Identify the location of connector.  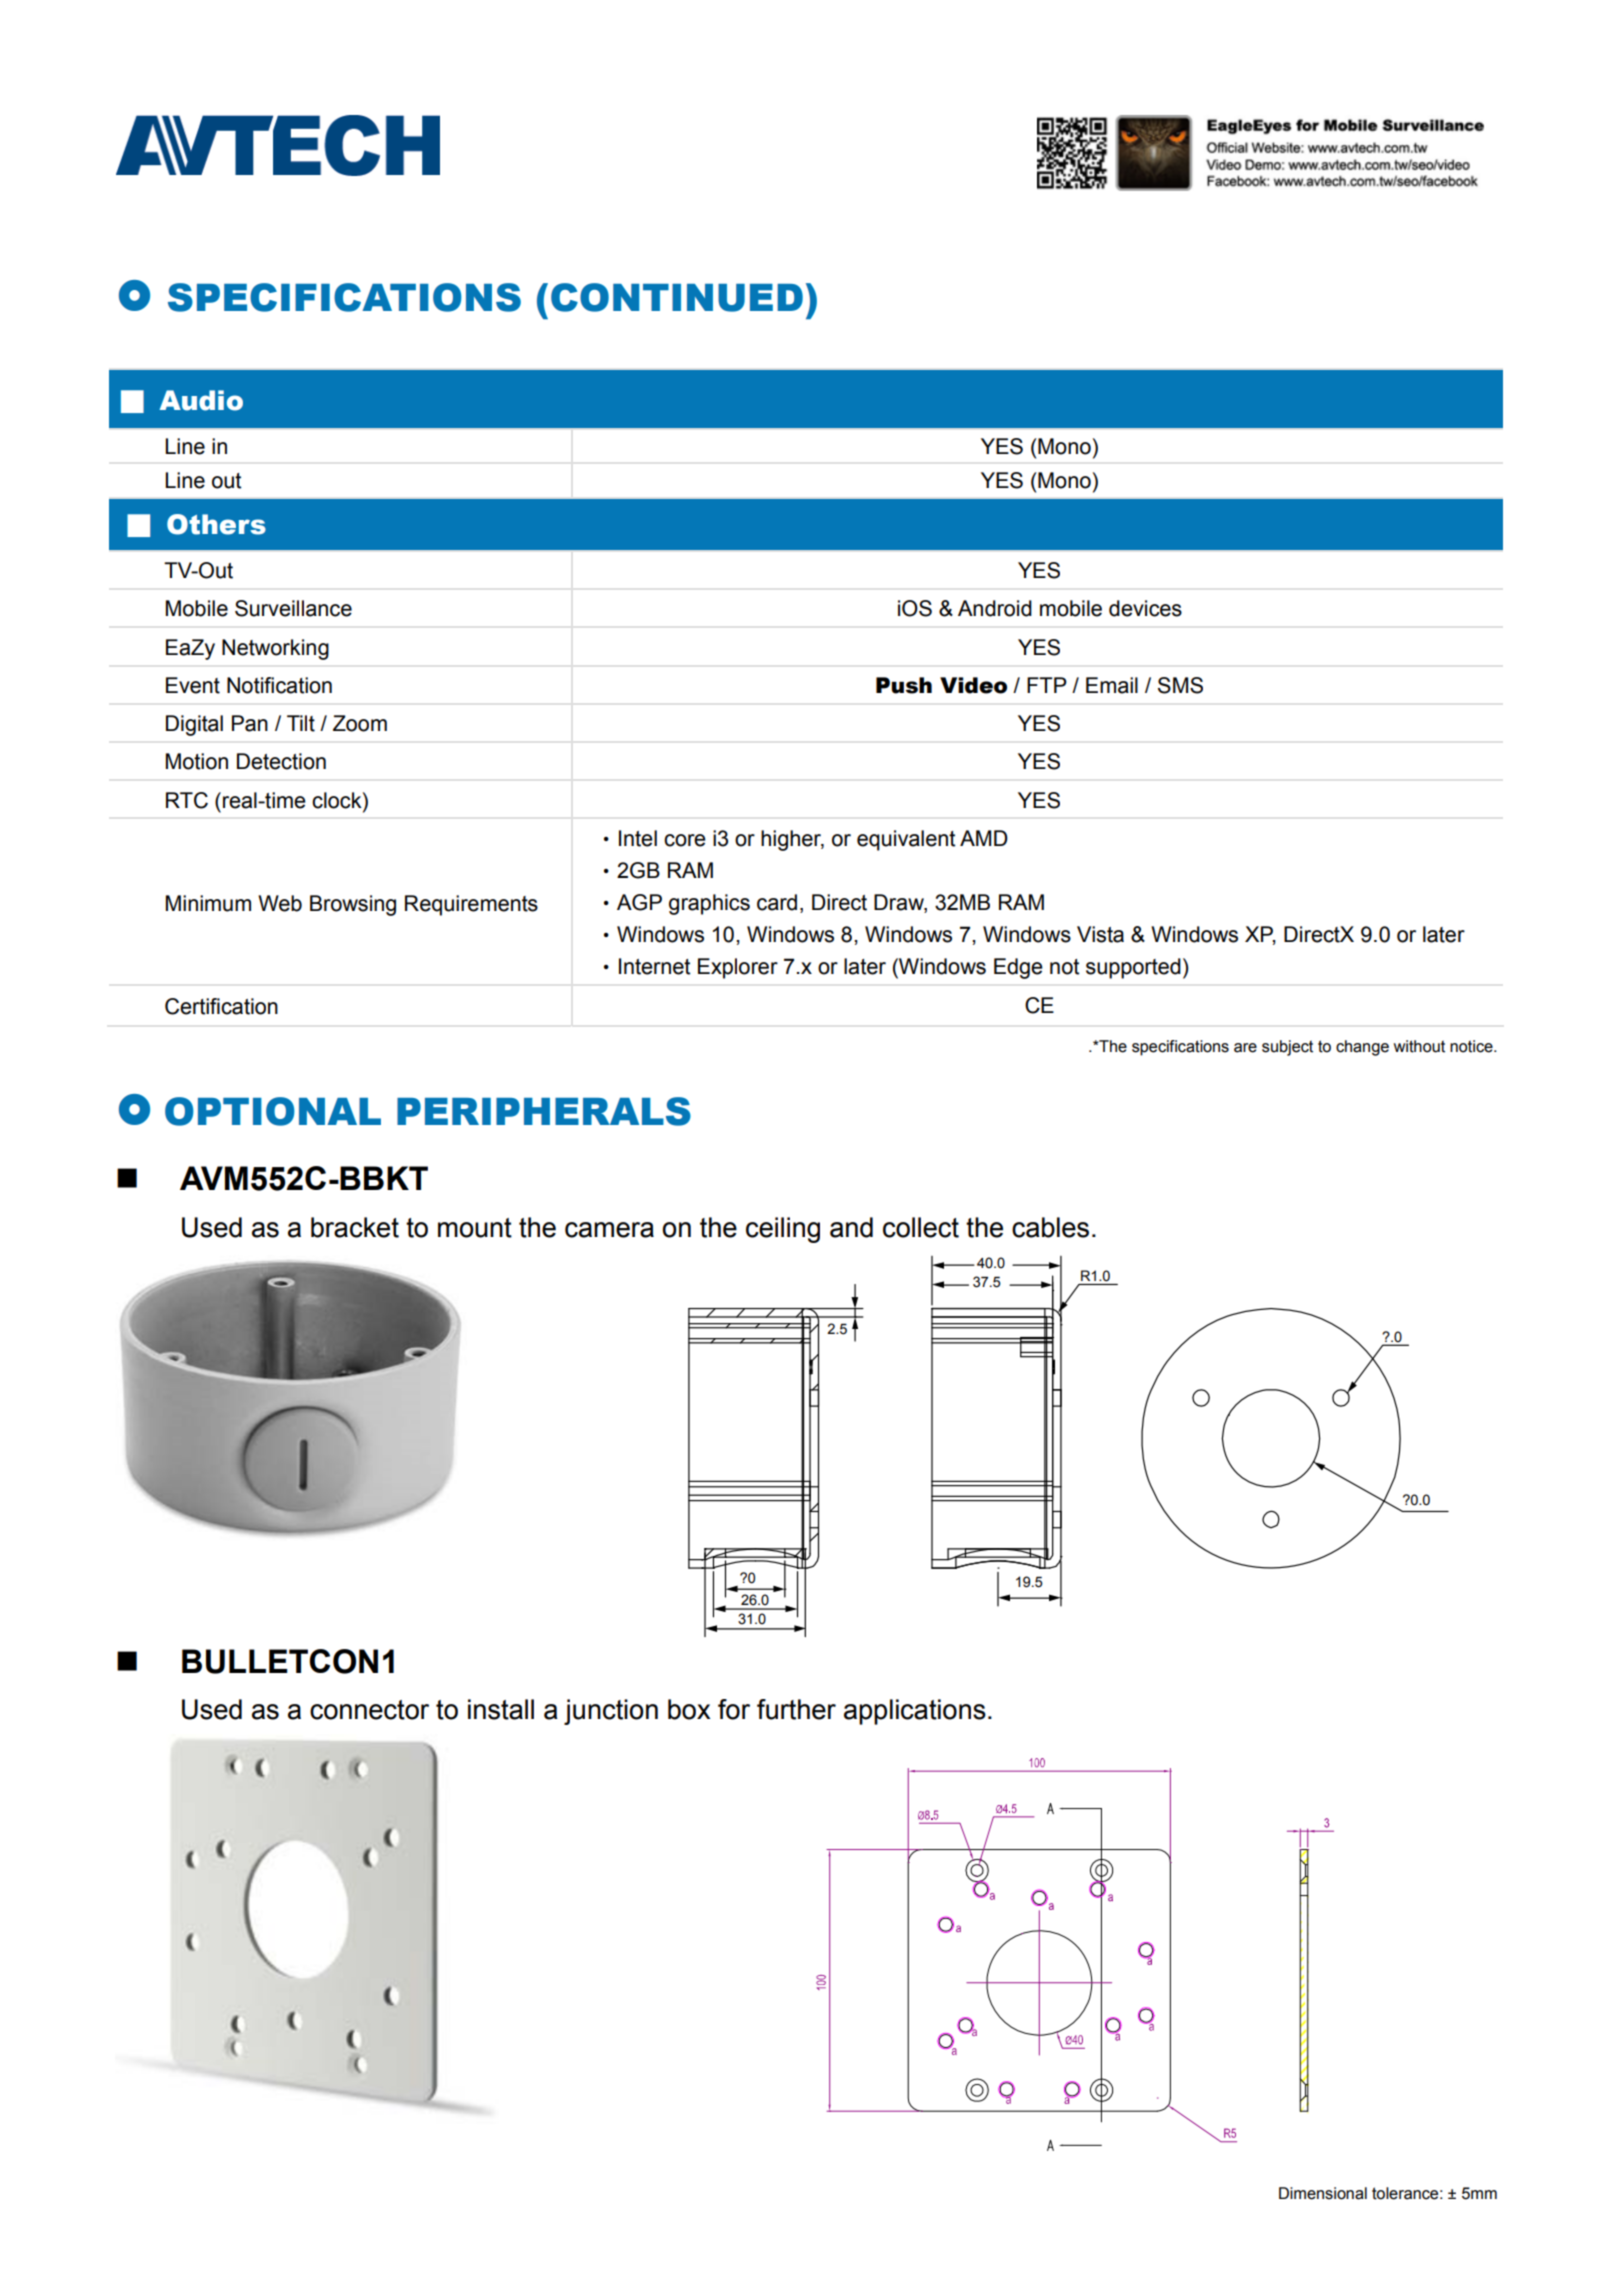
(369, 1710).
